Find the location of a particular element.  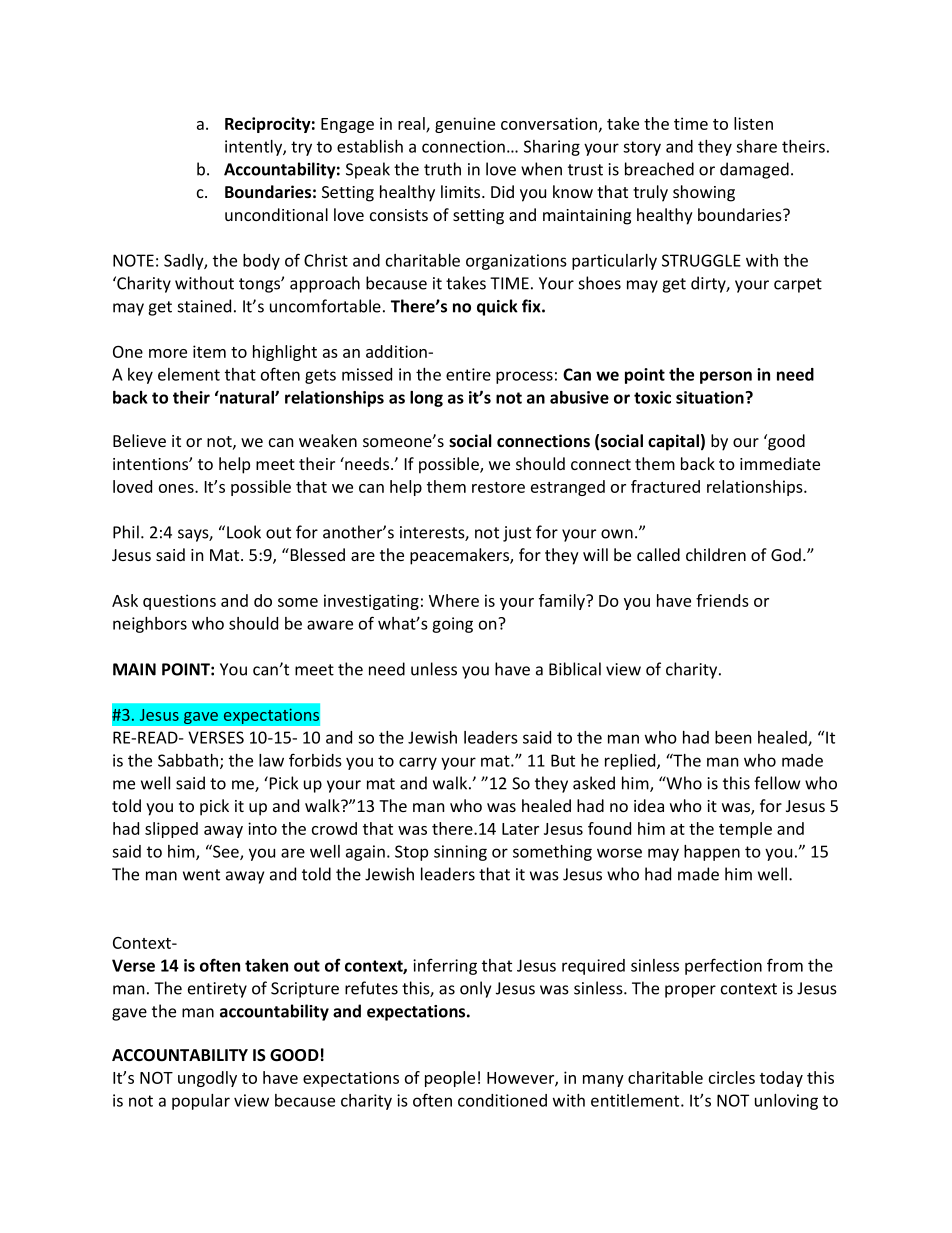

Where is located at coordinates (454, 600).
